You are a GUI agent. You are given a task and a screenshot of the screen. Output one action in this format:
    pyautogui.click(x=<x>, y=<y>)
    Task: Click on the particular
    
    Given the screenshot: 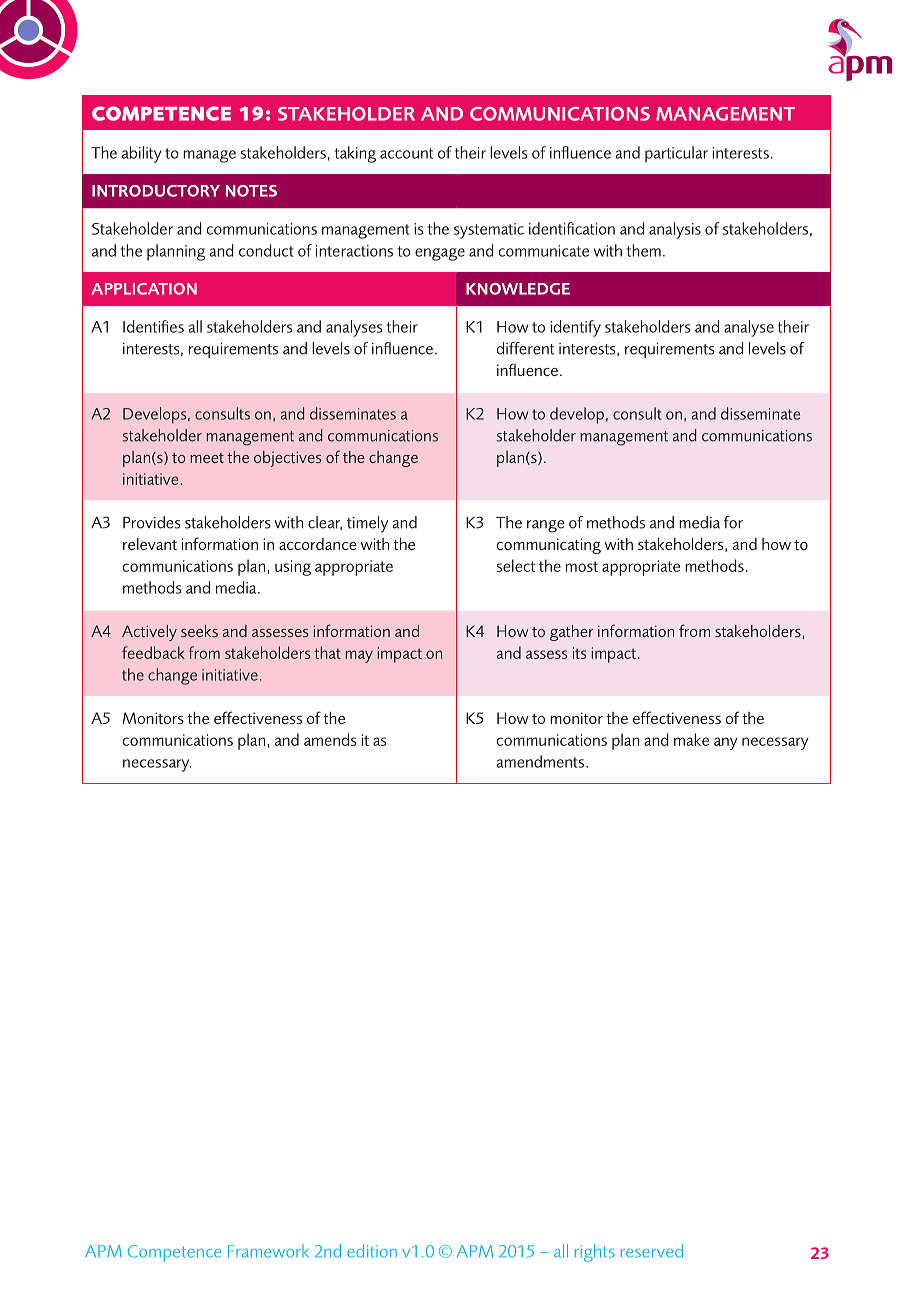 What is the action you would take?
    pyautogui.click(x=676, y=154)
